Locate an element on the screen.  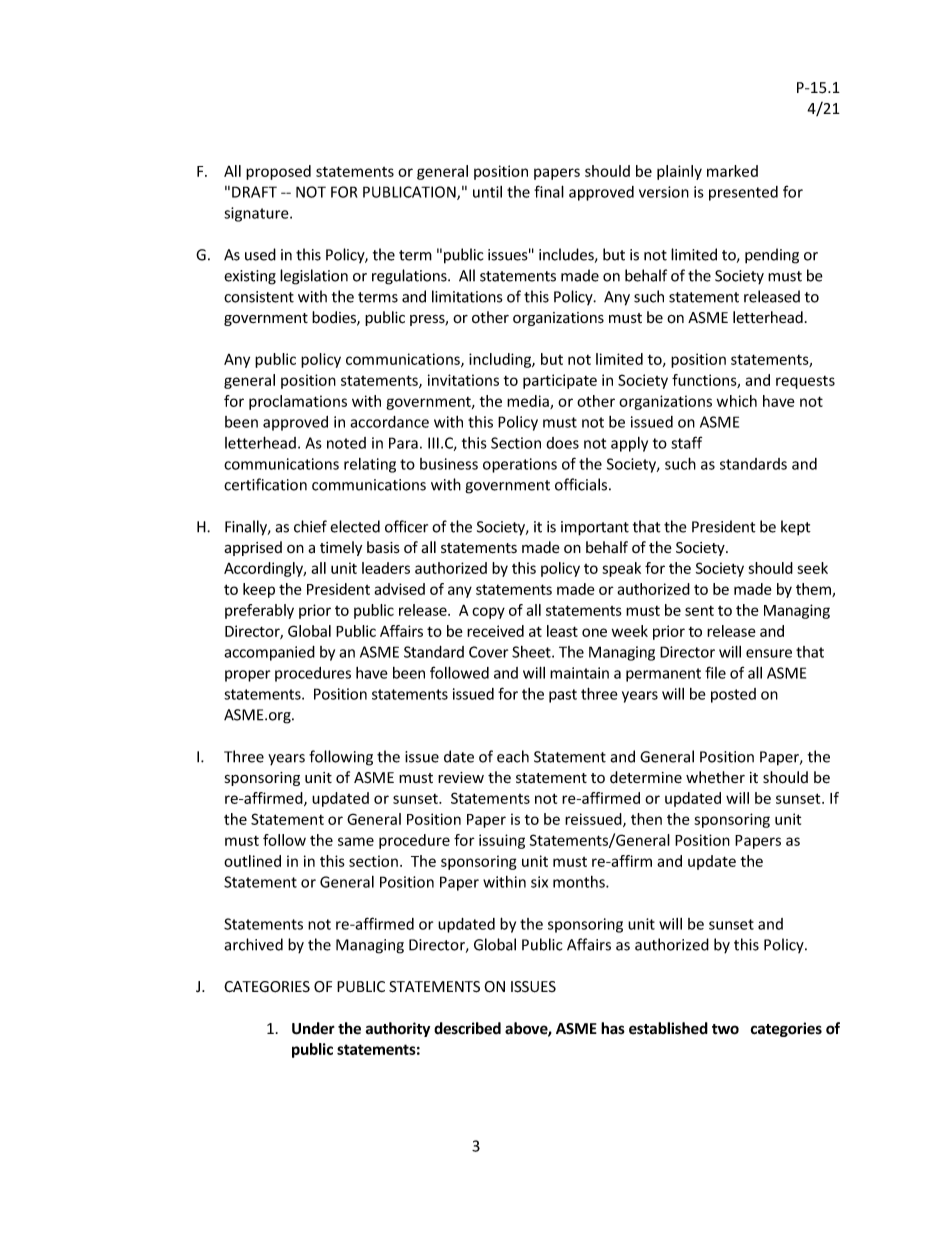
operations is located at coordinates (520, 465).
